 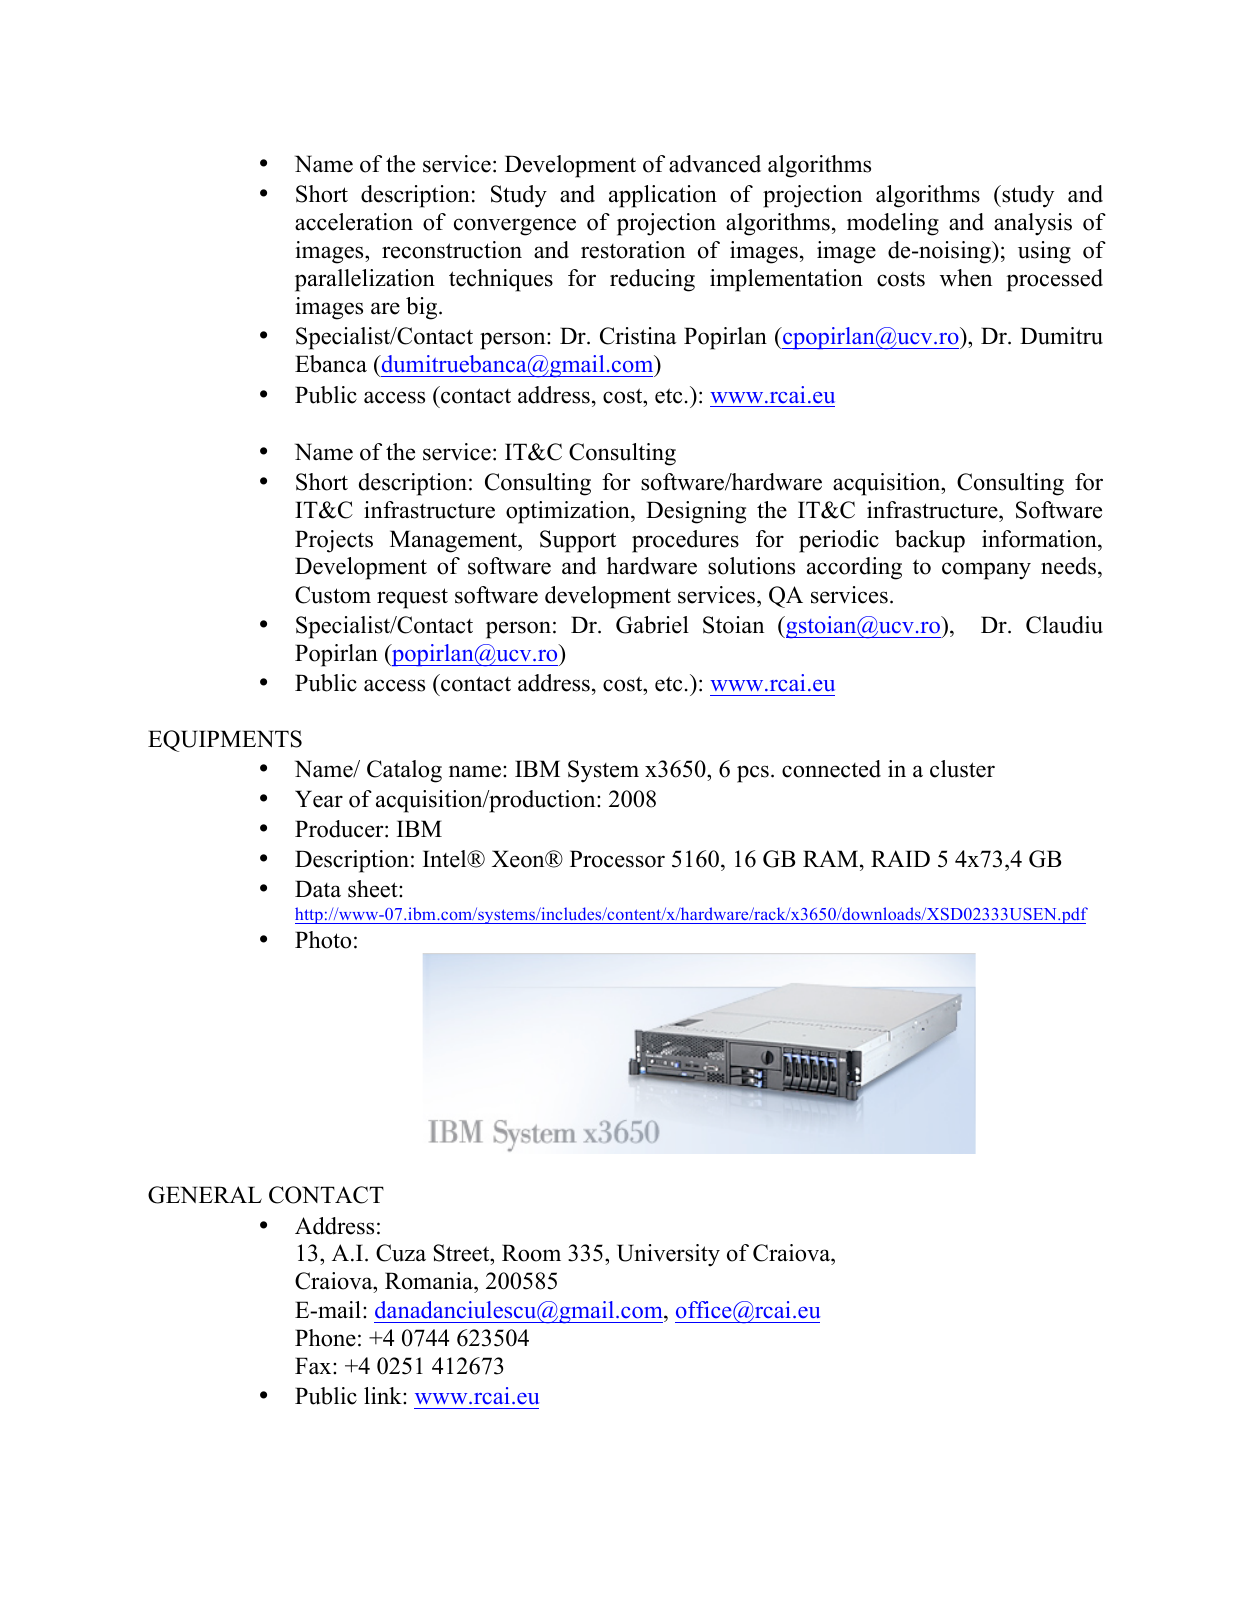 I want to click on cluster, so click(x=962, y=769).
